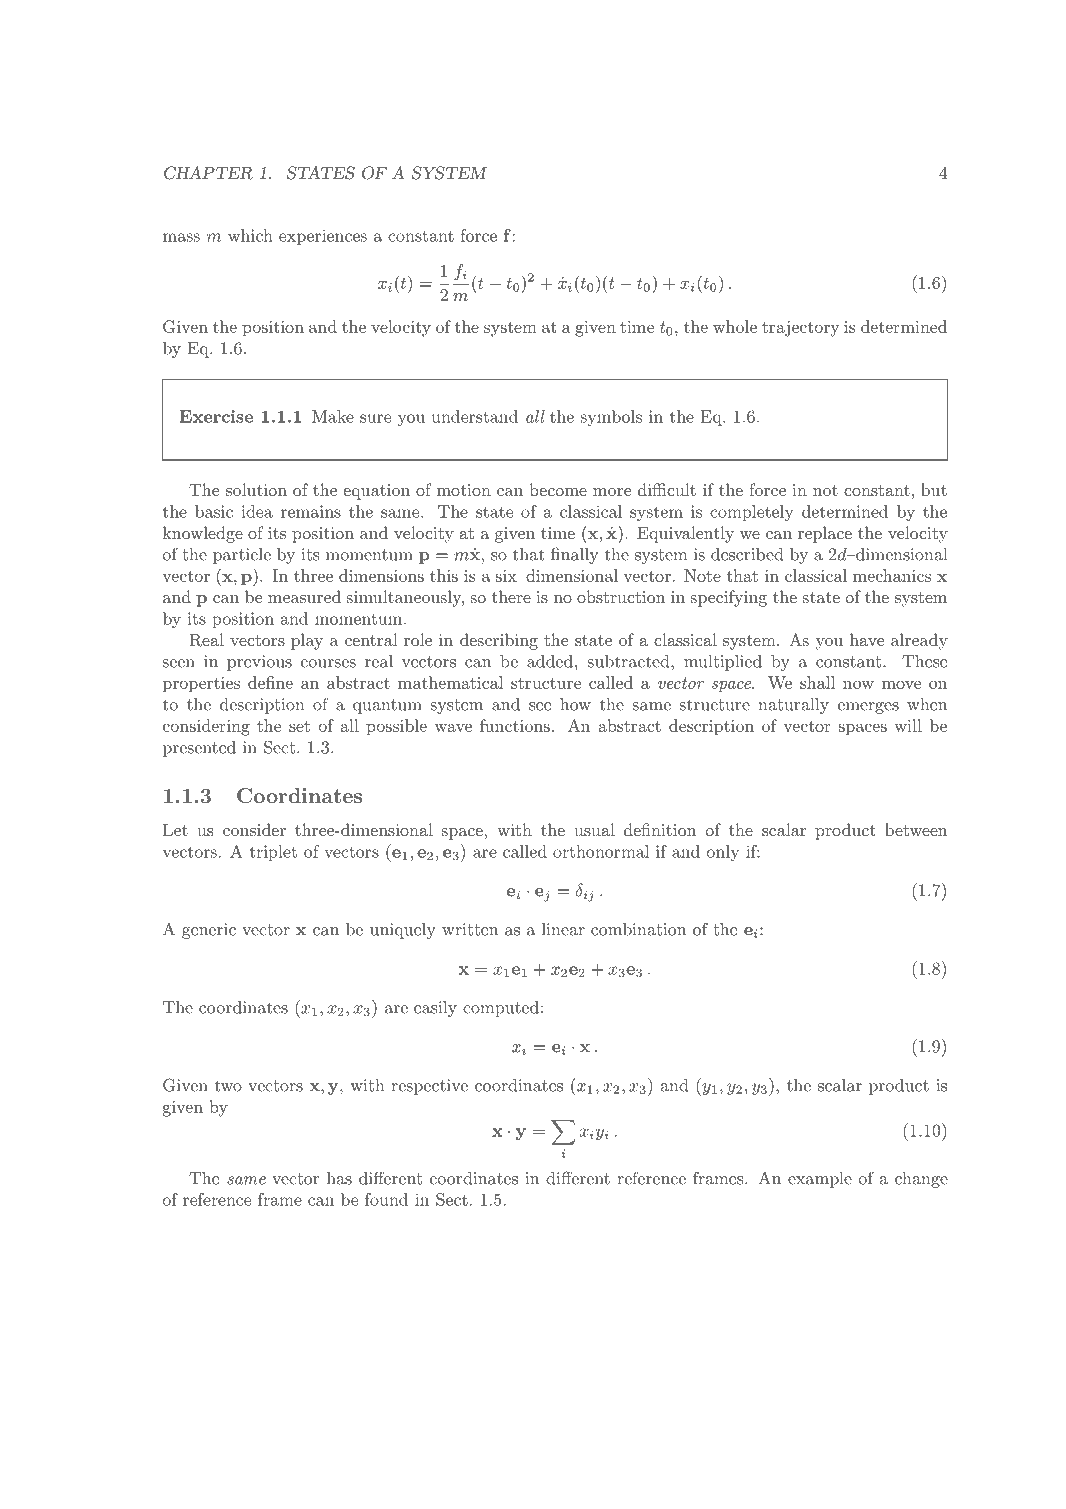  I want to click on which, so click(250, 235).
